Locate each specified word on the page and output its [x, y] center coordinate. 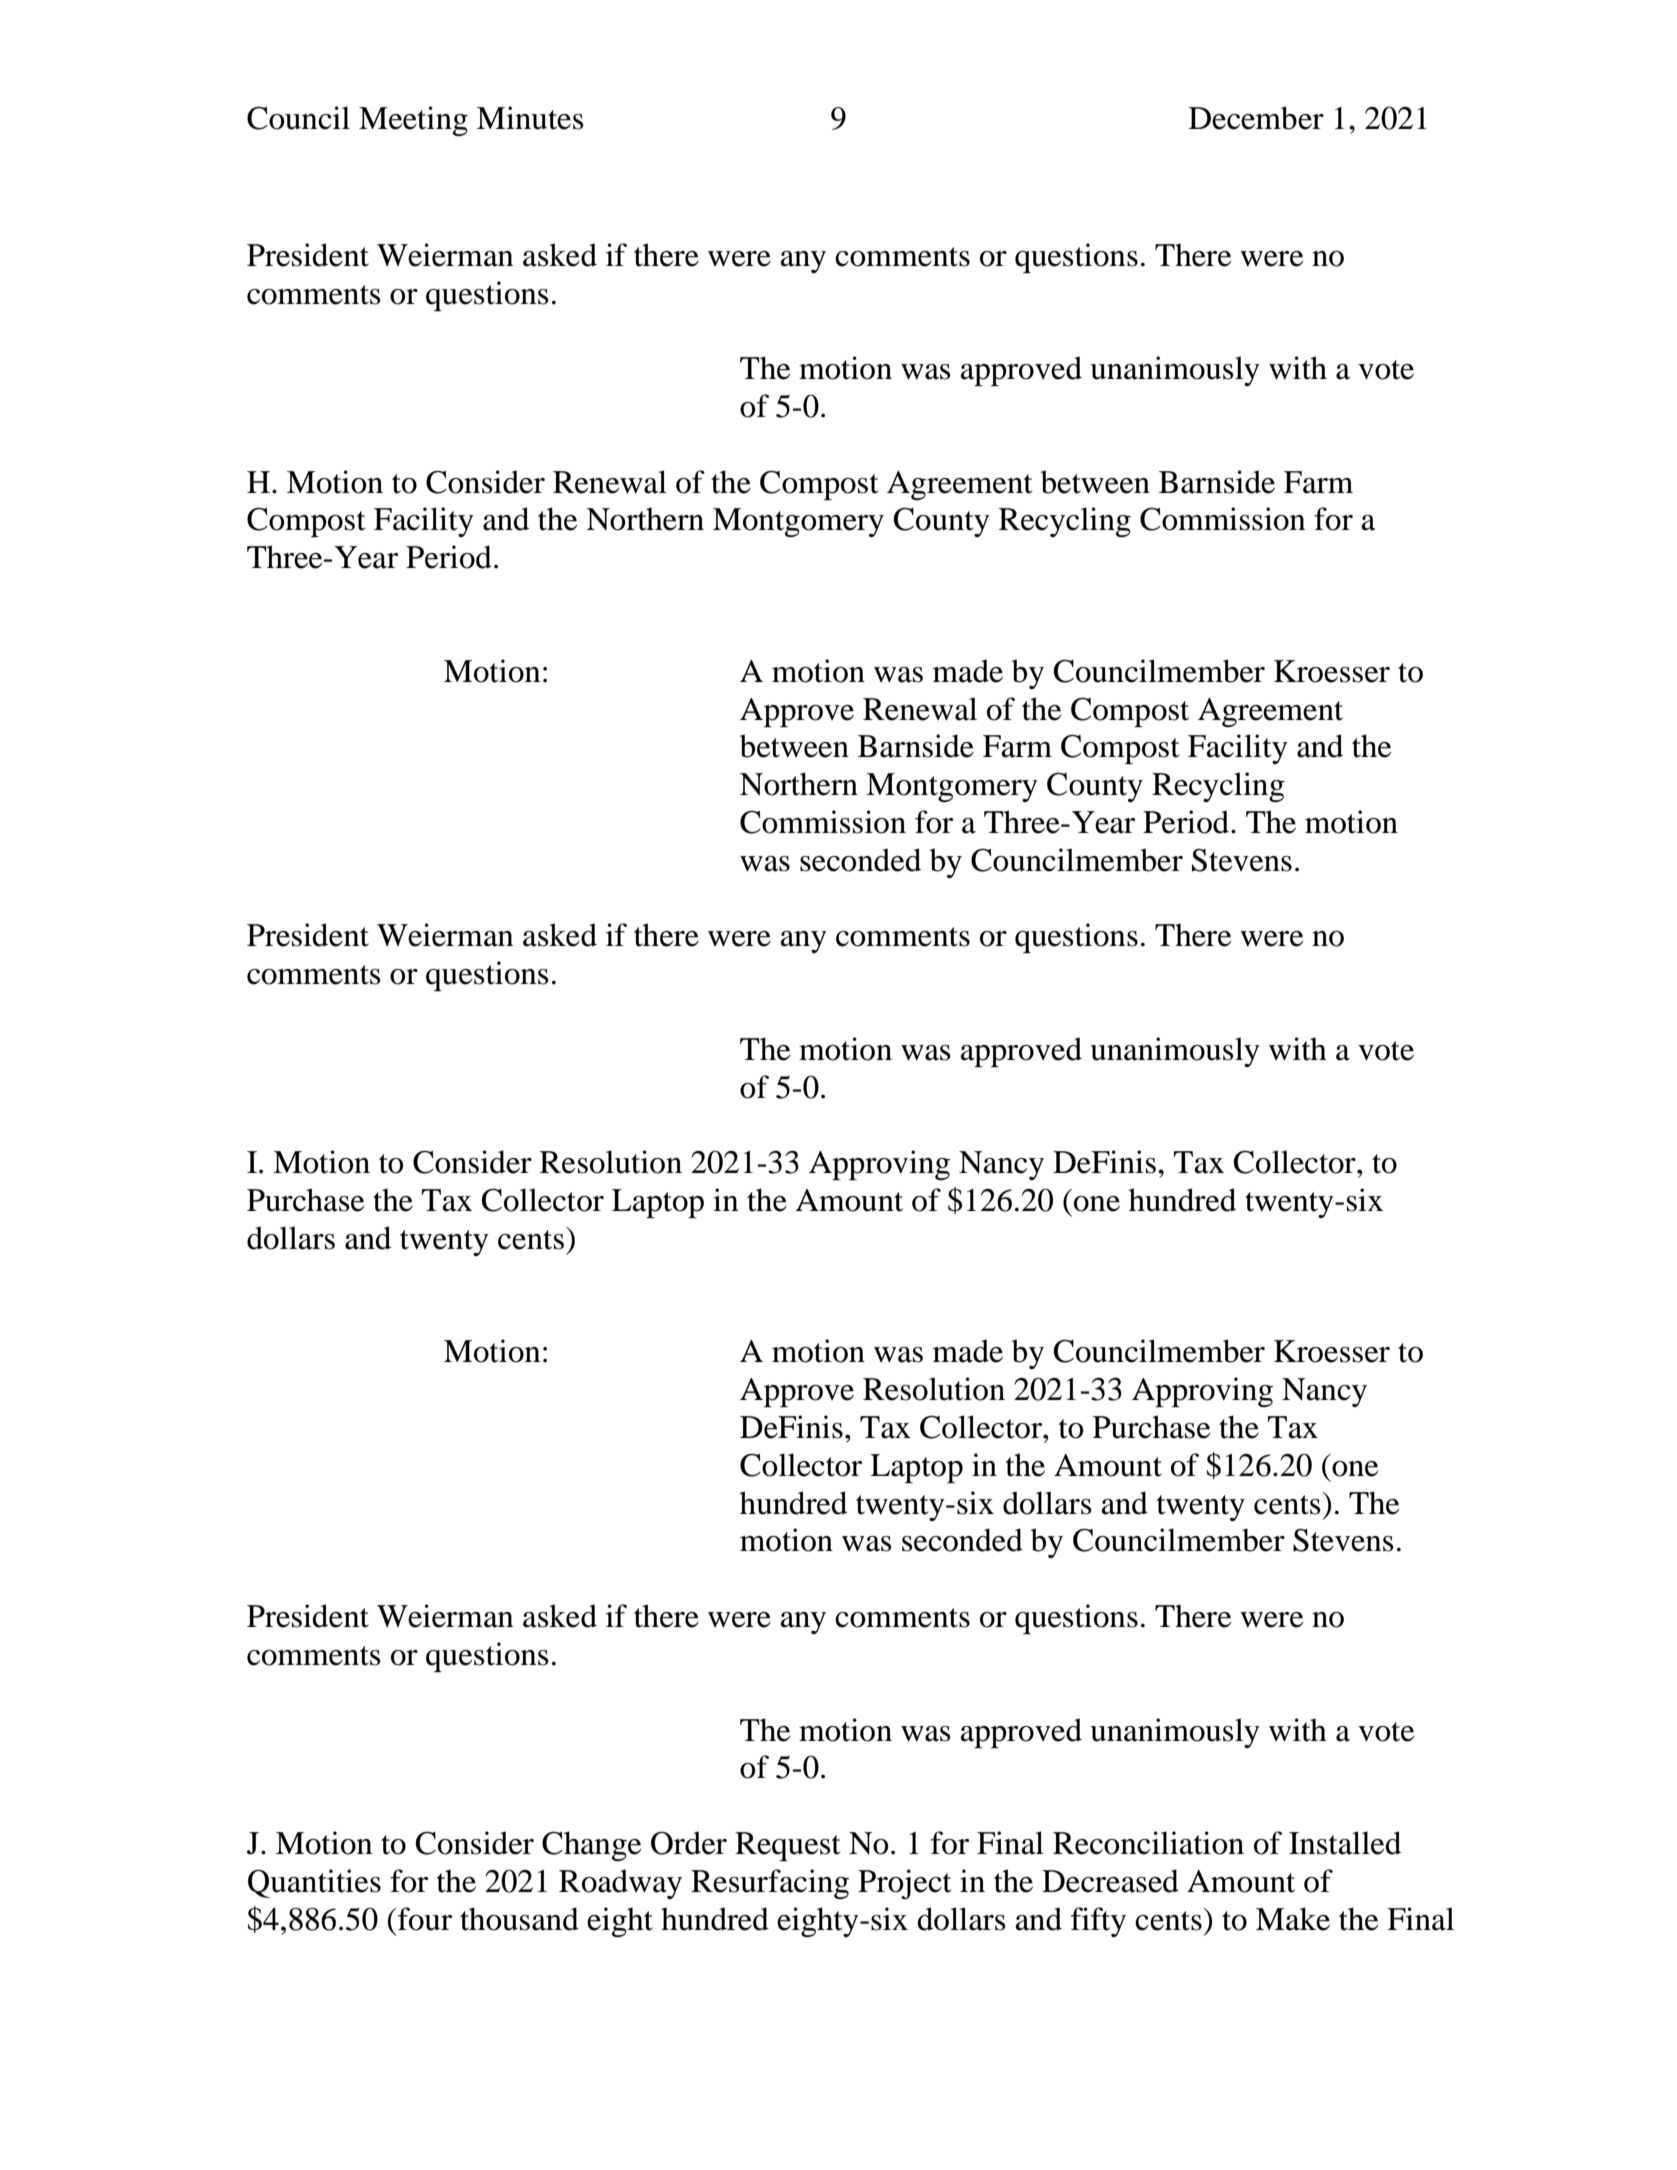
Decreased [1110, 1881]
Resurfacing [770, 1884]
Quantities [314, 1883]
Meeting [413, 121]
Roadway [620, 1884]
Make [1293, 1919]
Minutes [530, 118]
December [1256, 118]
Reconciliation [1148, 1843]
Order [689, 1843]
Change [591, 1846]
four [424, 1919]
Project [904, 1884]
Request [787, 1846]
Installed [1345, 1843]
